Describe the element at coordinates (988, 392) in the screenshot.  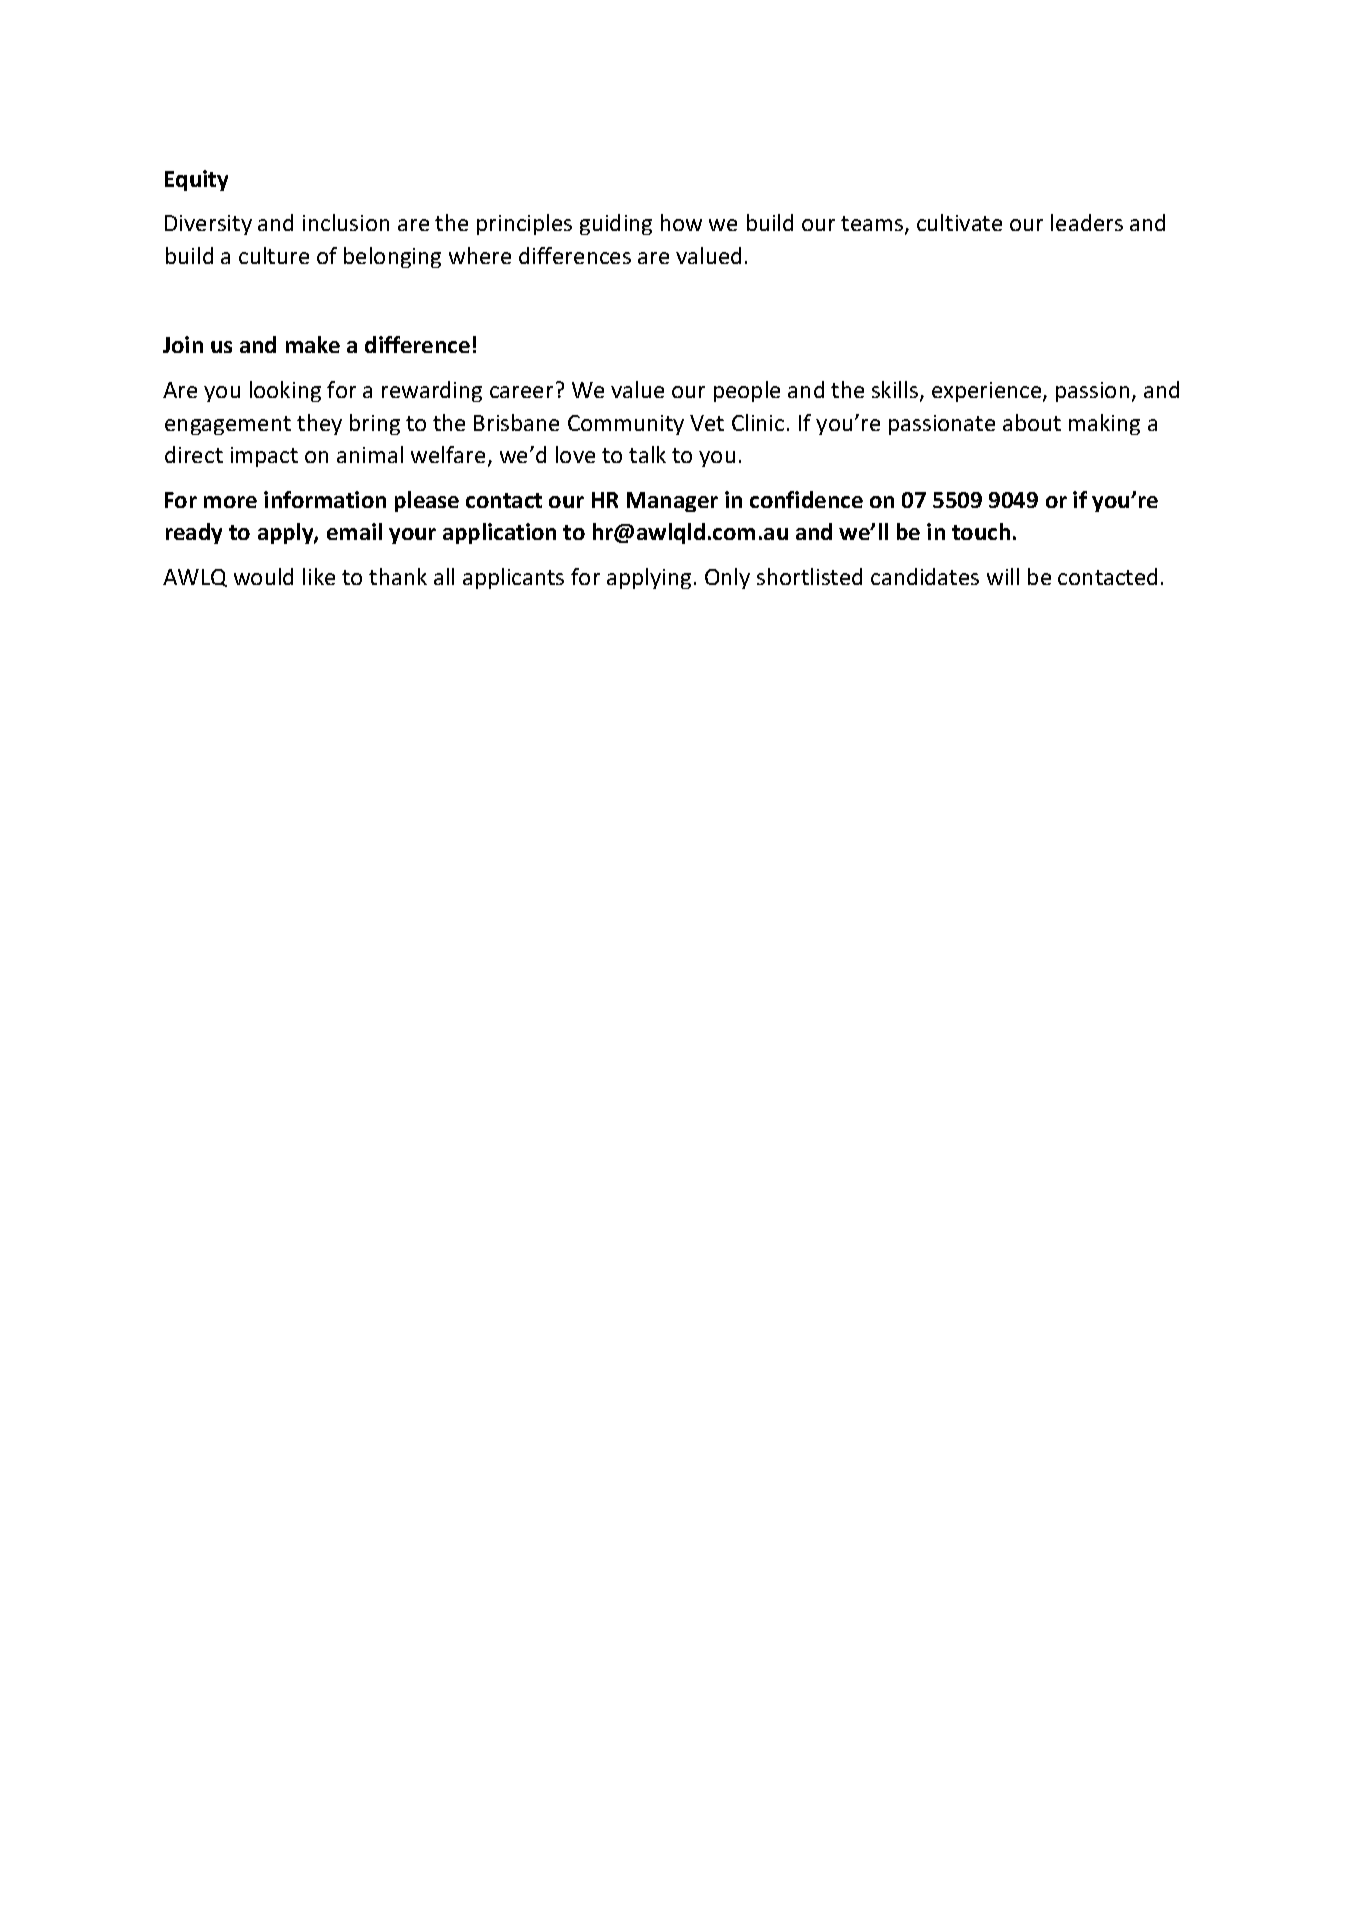
I see `experience` at that location.
